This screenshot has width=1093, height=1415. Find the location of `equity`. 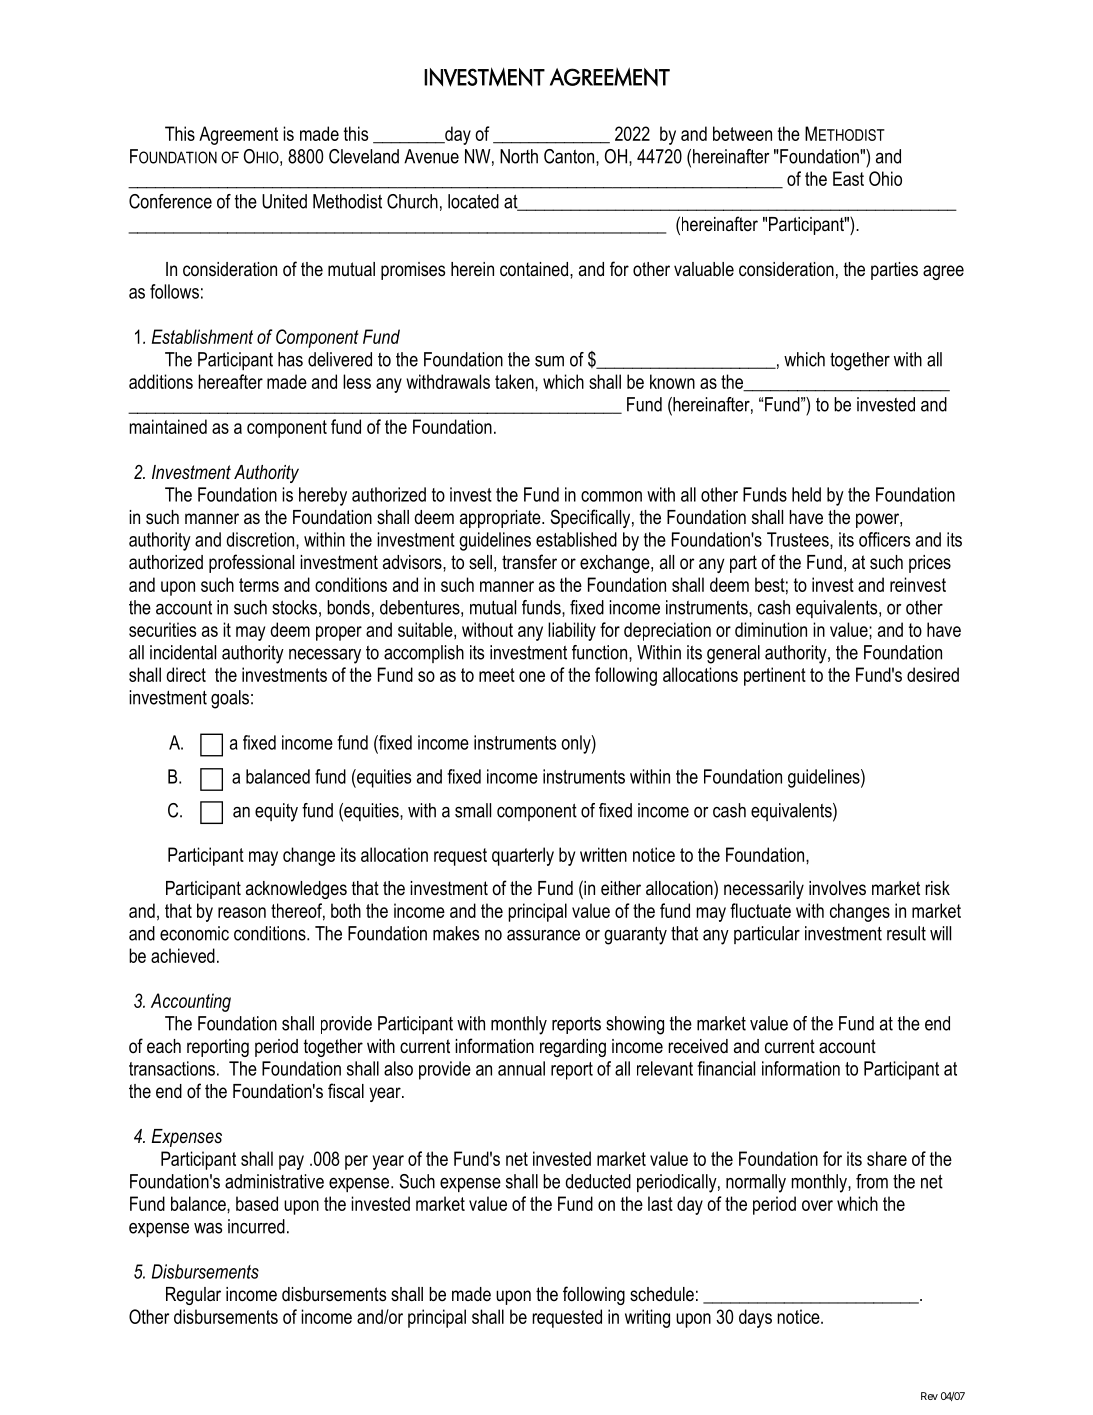

equity is located at coordinates (276, 812).
